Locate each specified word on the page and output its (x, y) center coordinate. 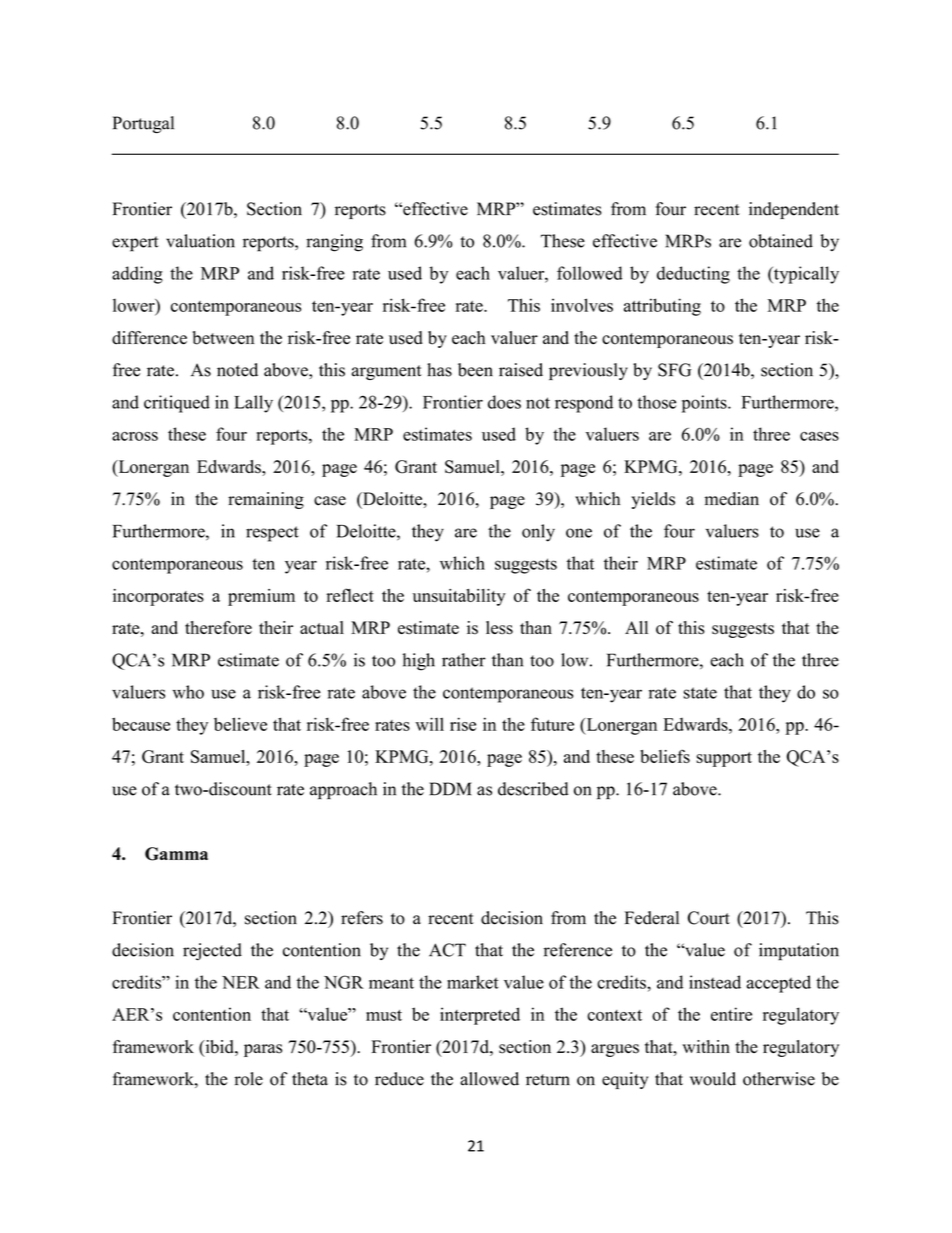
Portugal (143, 124)
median (732, 499)
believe (240, 724)
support (724, 759)
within (706, 1046)
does (504, 402)
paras (263, 1050)
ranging (334, 243)
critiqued (177, 404)
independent (794, 210)
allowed (489, 1079)
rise (463, 724)
